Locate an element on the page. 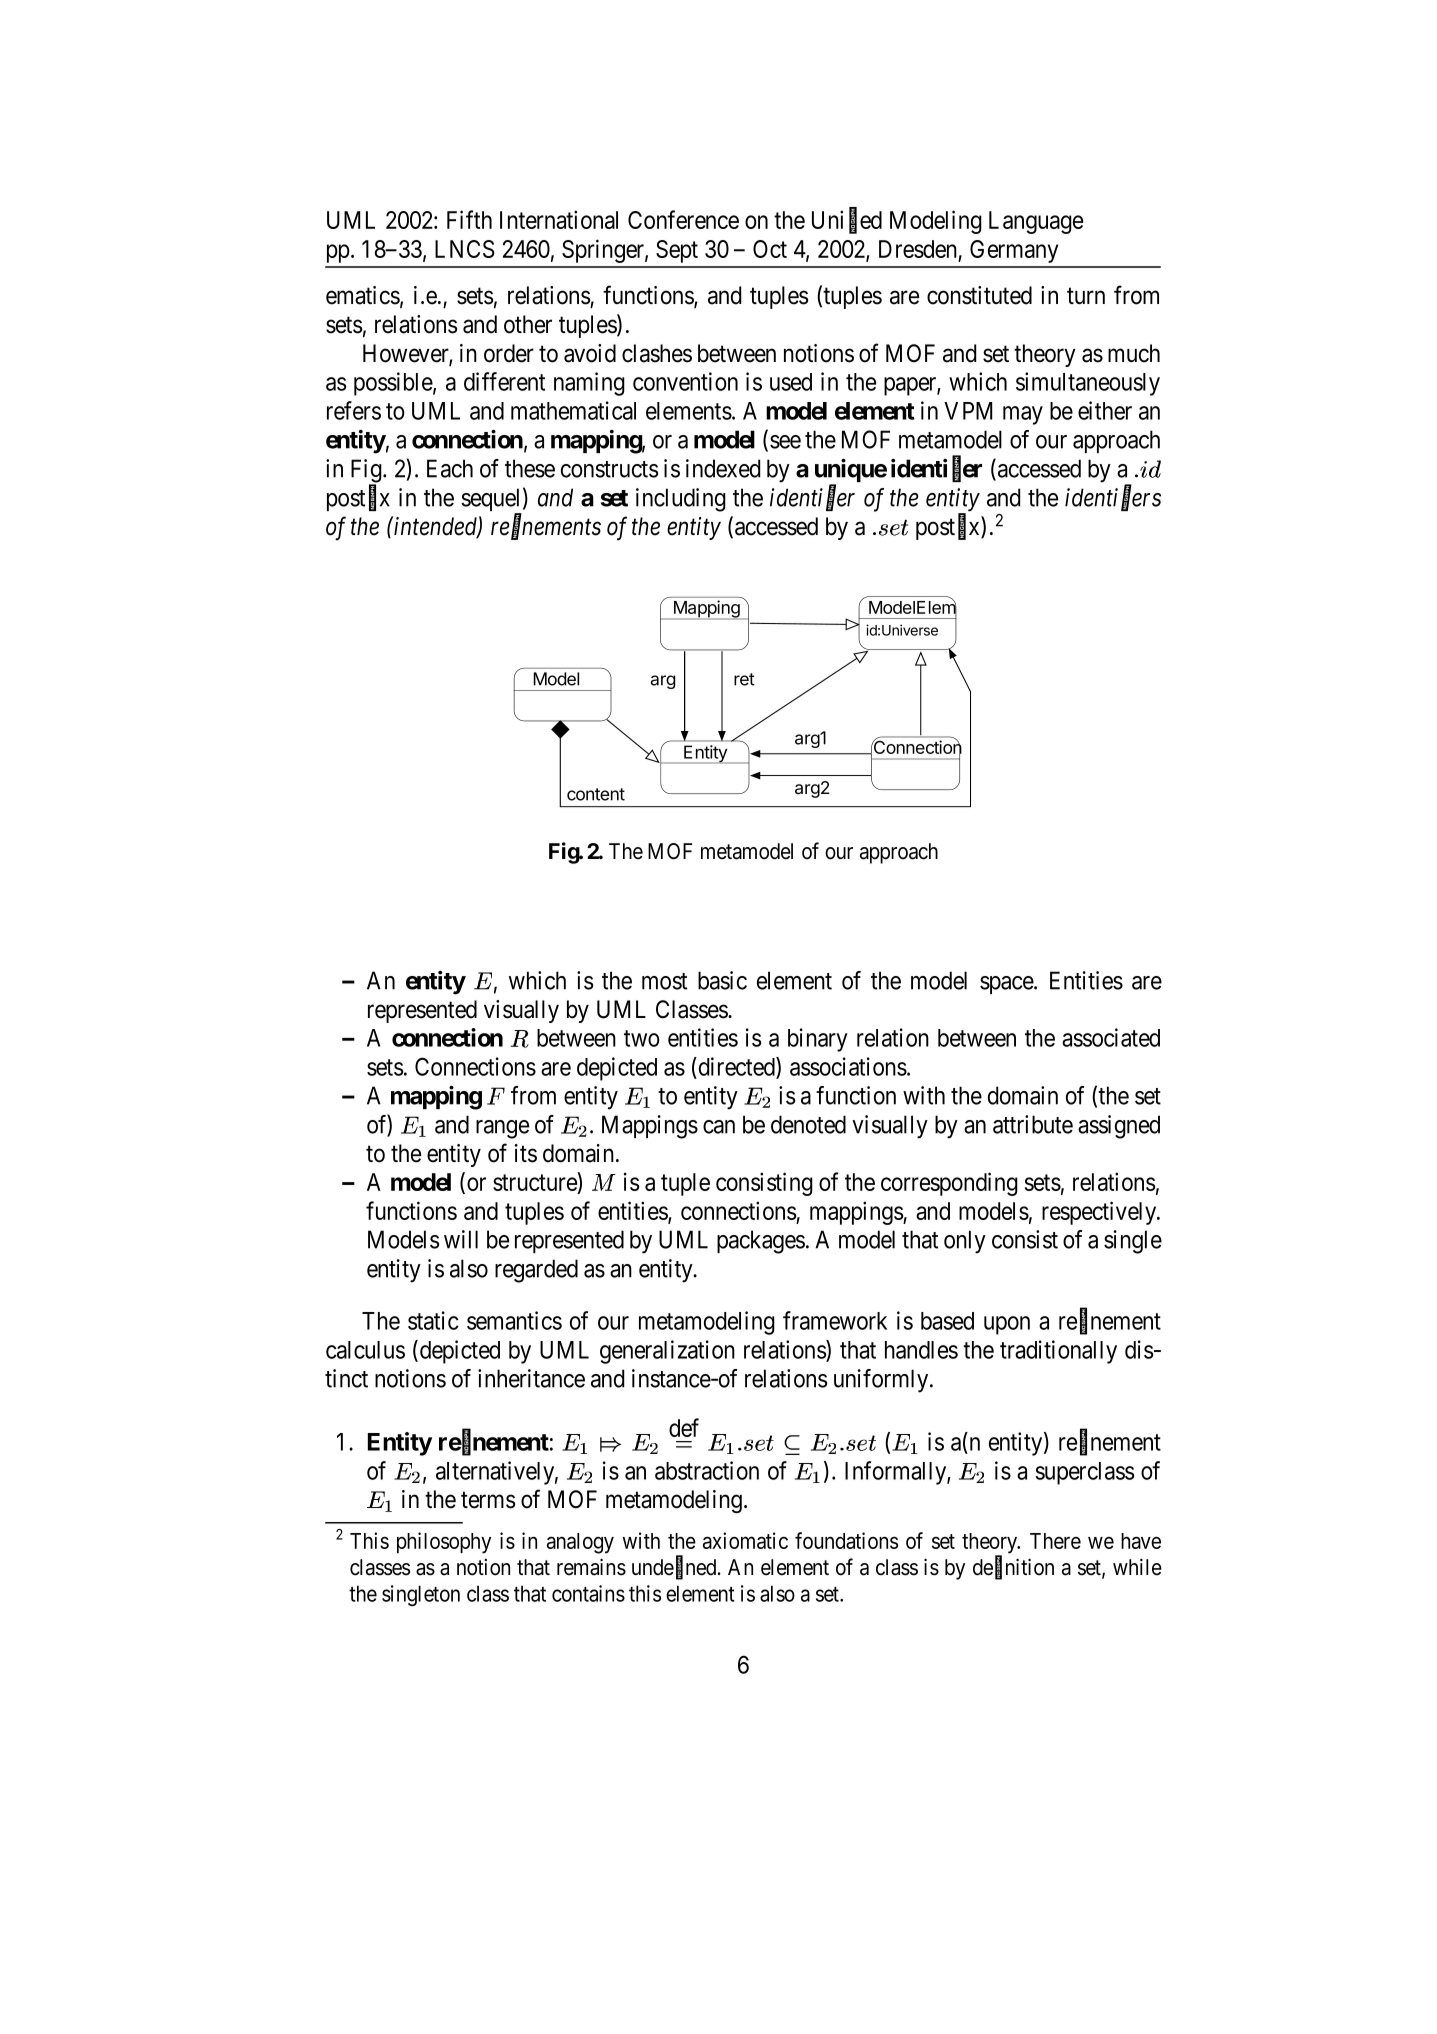 This document has width=1437, height=2034. upon is located at coordinates (1007, 1325).
